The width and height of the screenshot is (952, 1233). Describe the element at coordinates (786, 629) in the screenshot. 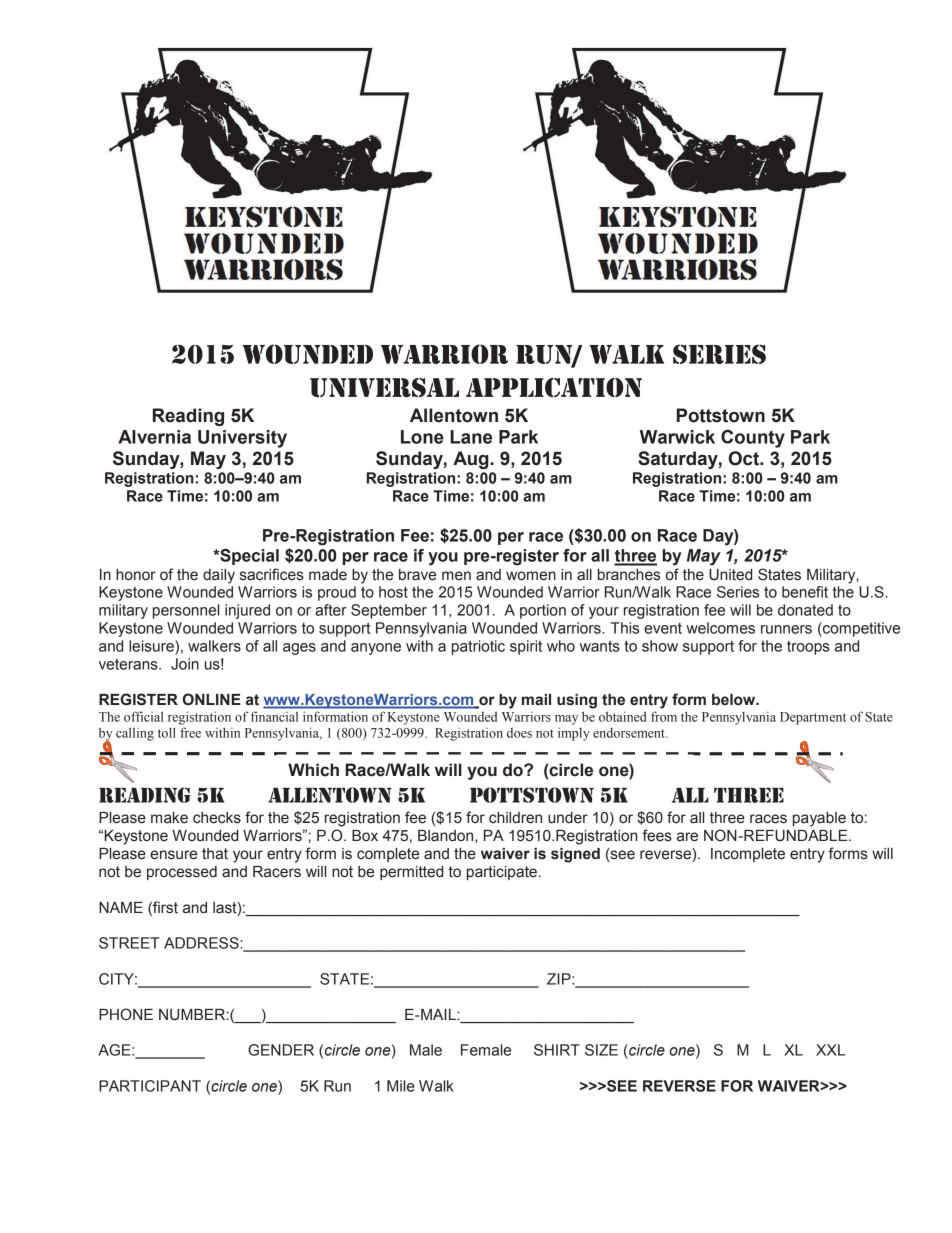

I see `runners` at that location.
